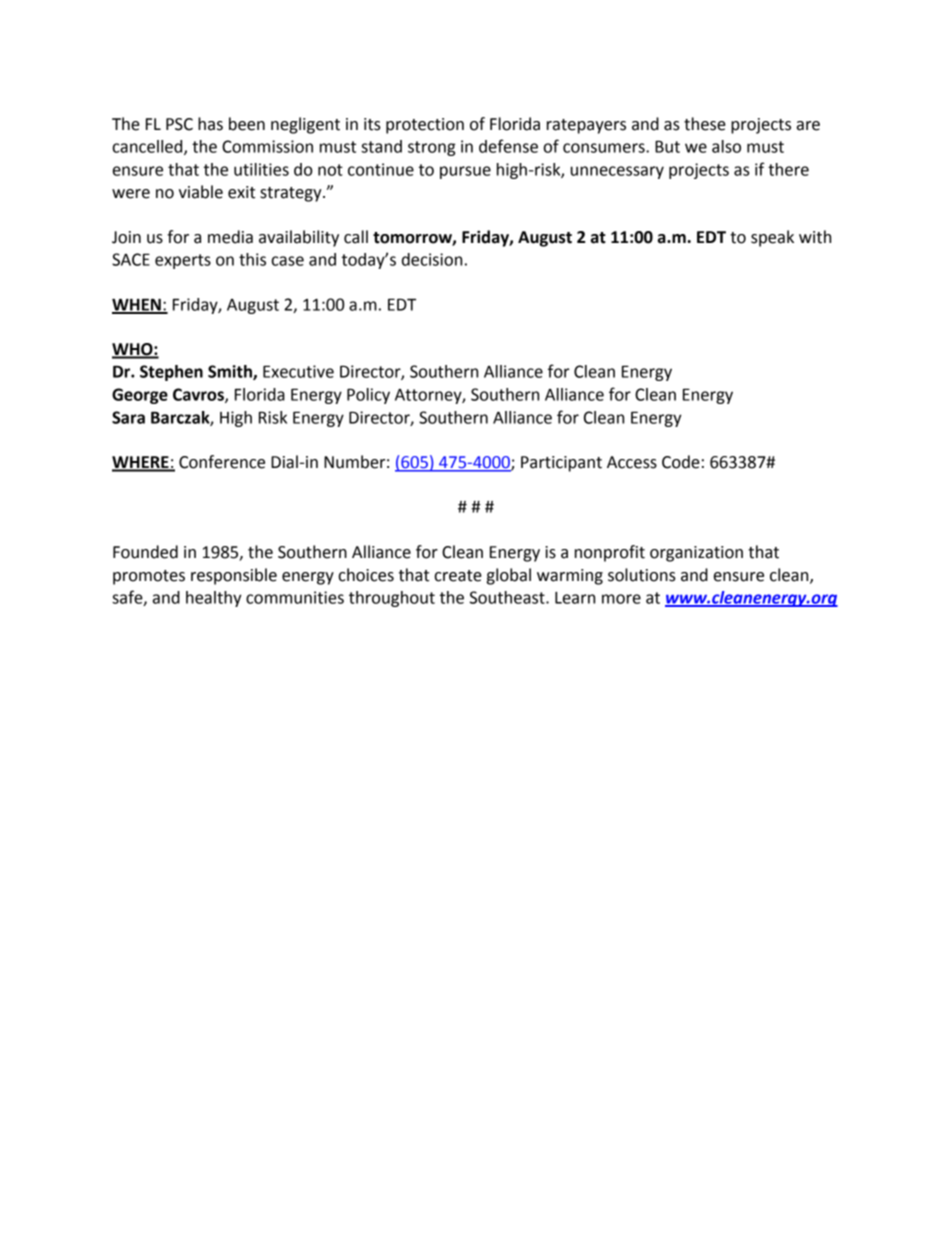 This document has width=952, height=1233. Describe the element at coordinates (210, 124) in the document. I see `has` at that location.
